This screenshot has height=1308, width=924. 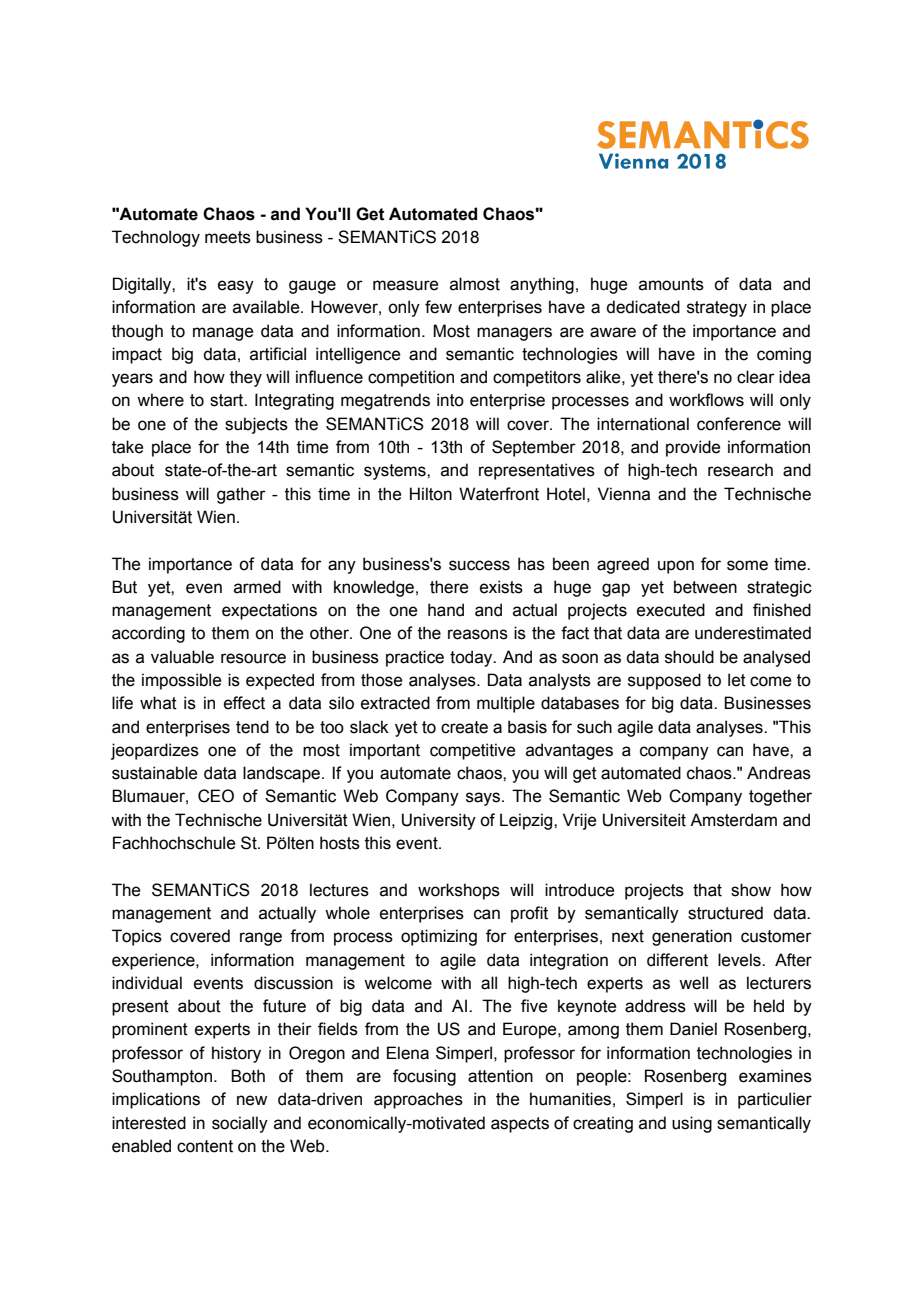 I want to click on approaches, so click(x=418, y=1100).
